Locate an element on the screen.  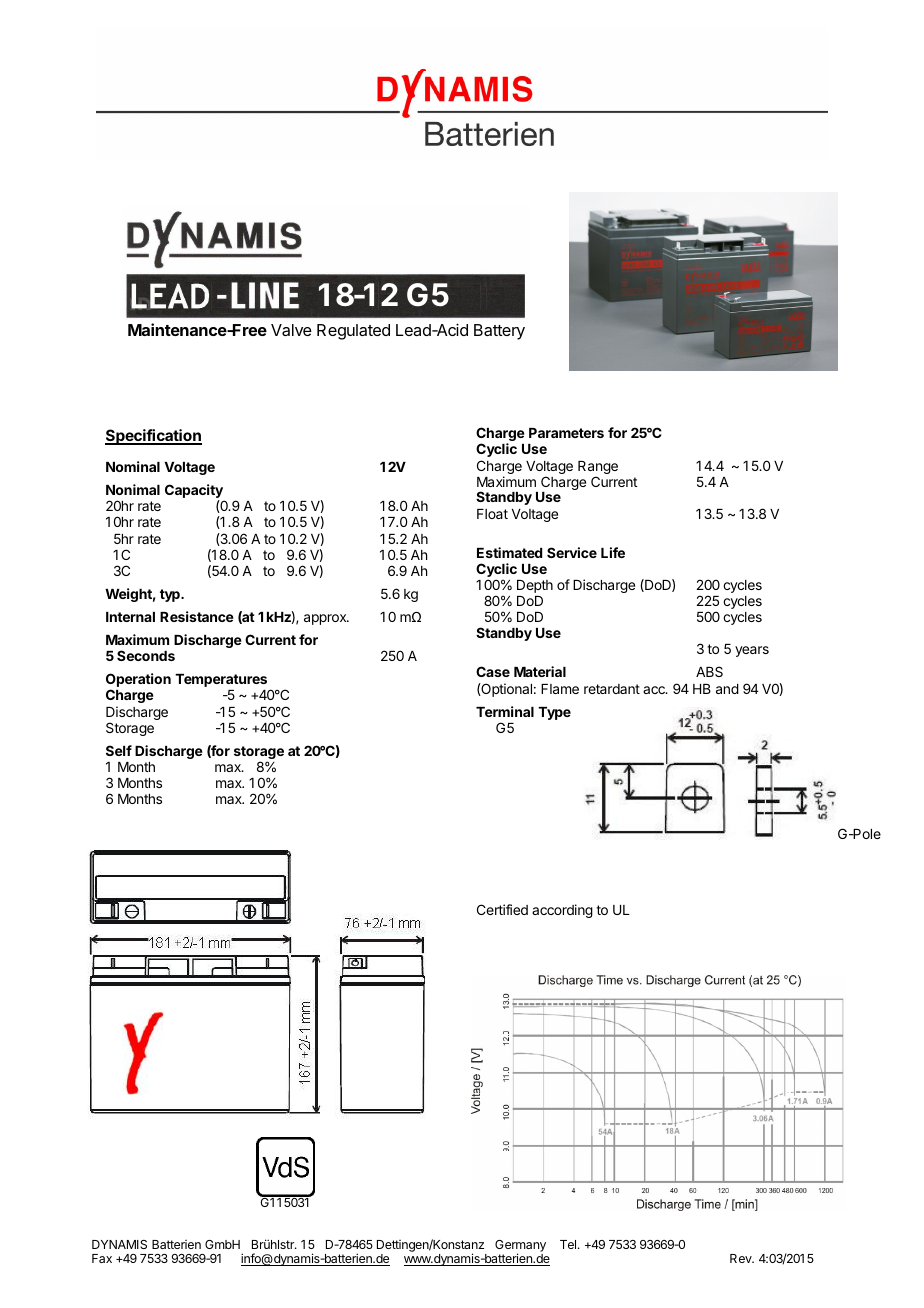
retardant is located at coordinates (612, 689).
